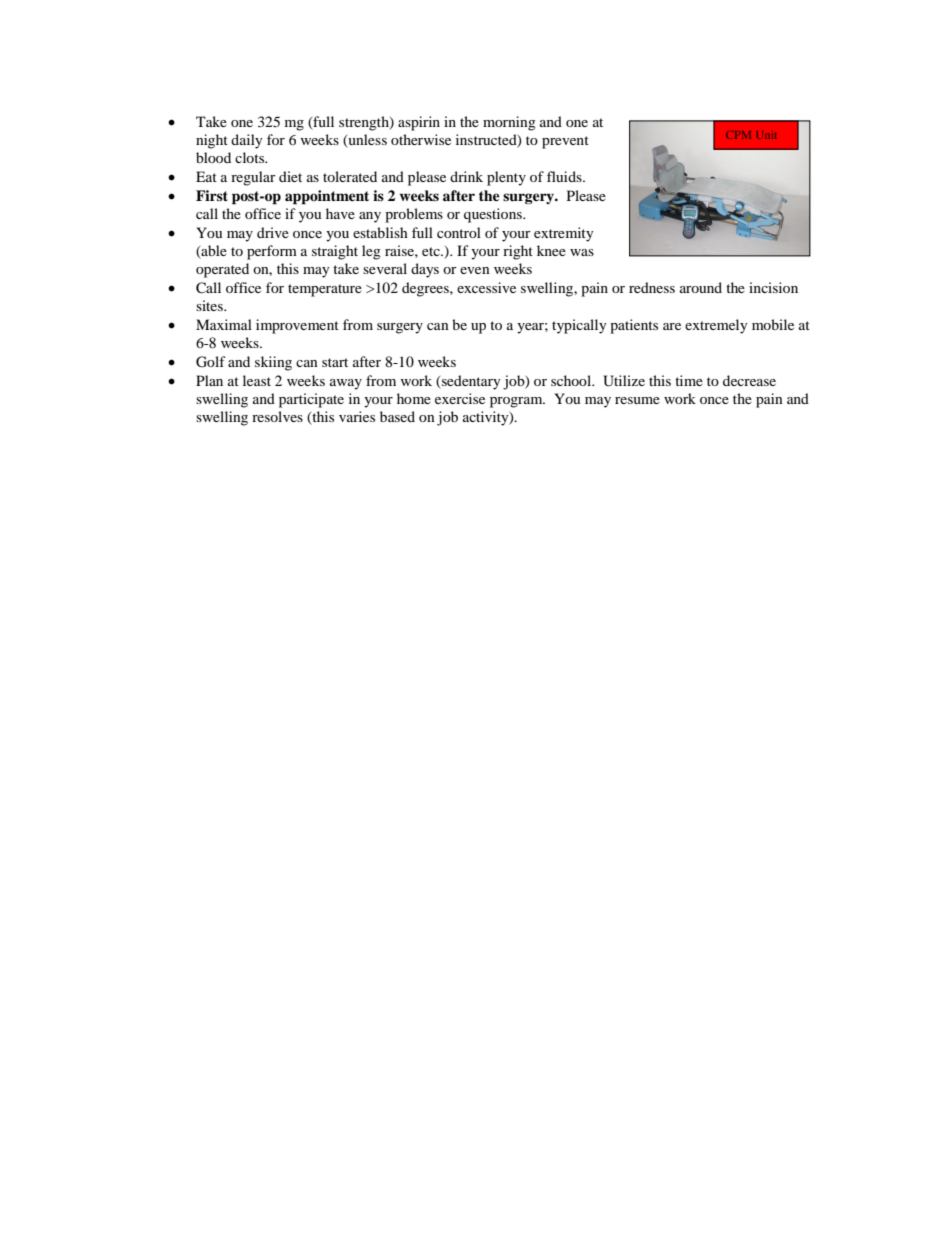 The image size is (952, 1233). What do you see at coordinates (297, 326) in the screenshot?
I see `improvement` at bounding box center [297, 326].
